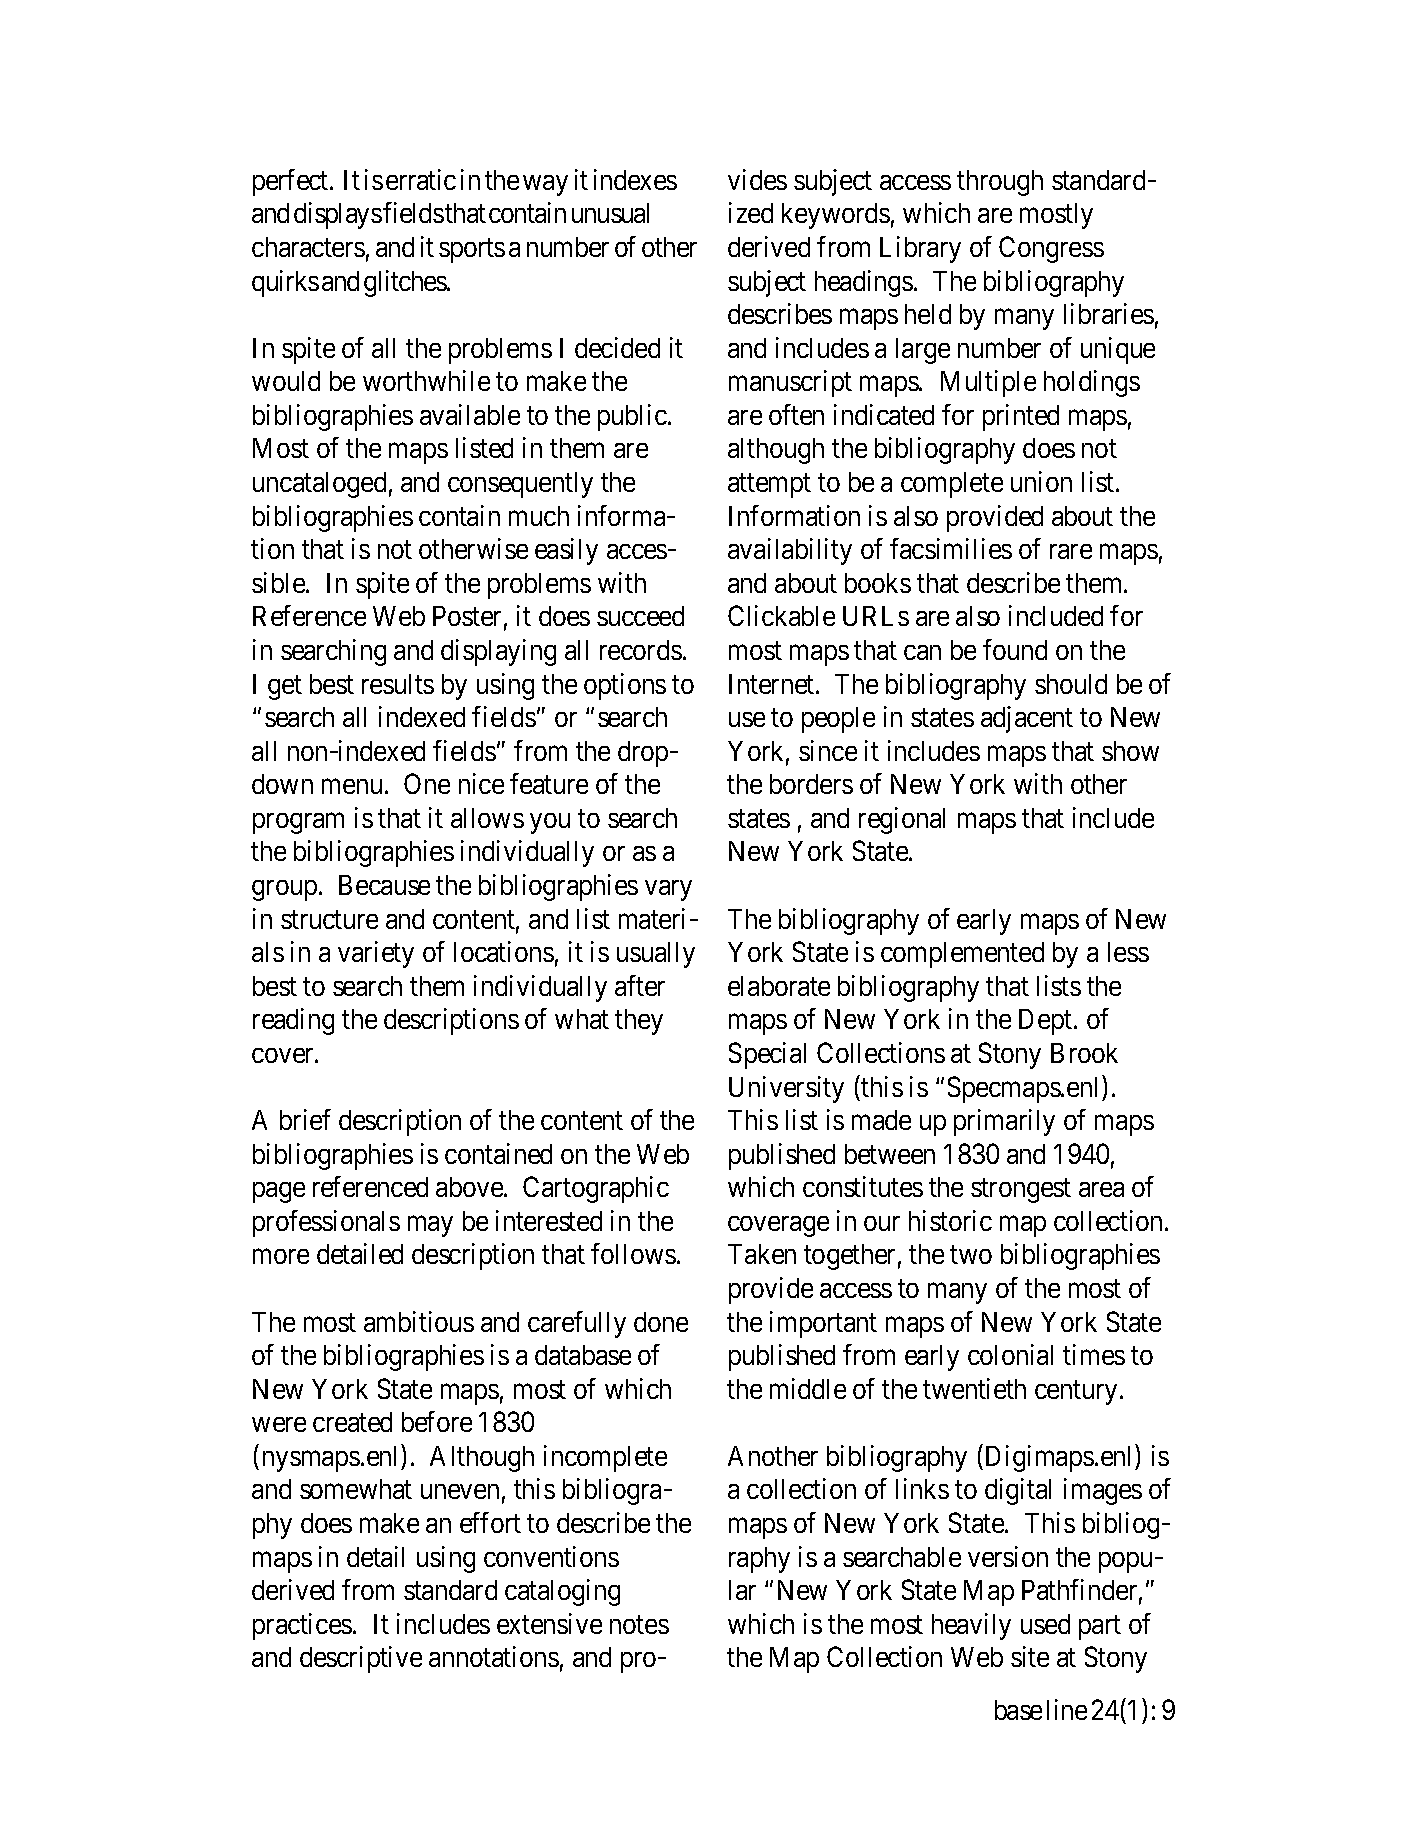 This screenshot has height=1847, width=1427. I want to click on usually, so click(656, 955).
